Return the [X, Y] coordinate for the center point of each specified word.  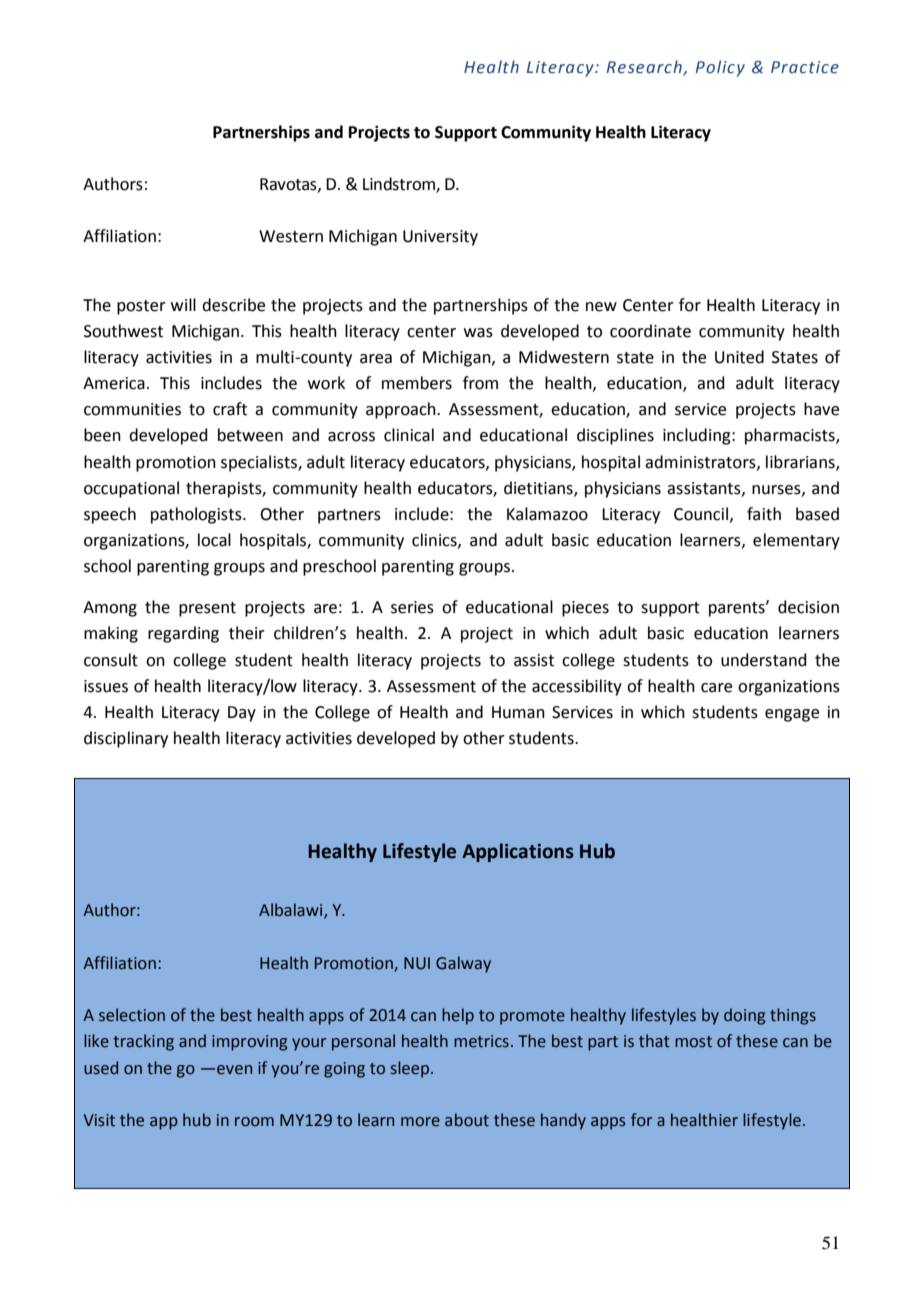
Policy [720, 68]
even [234, 1070]
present [207, 609]
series [412, 607]
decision [808, 607]
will [183, 304]
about [467, 1120]
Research [645, 68]
